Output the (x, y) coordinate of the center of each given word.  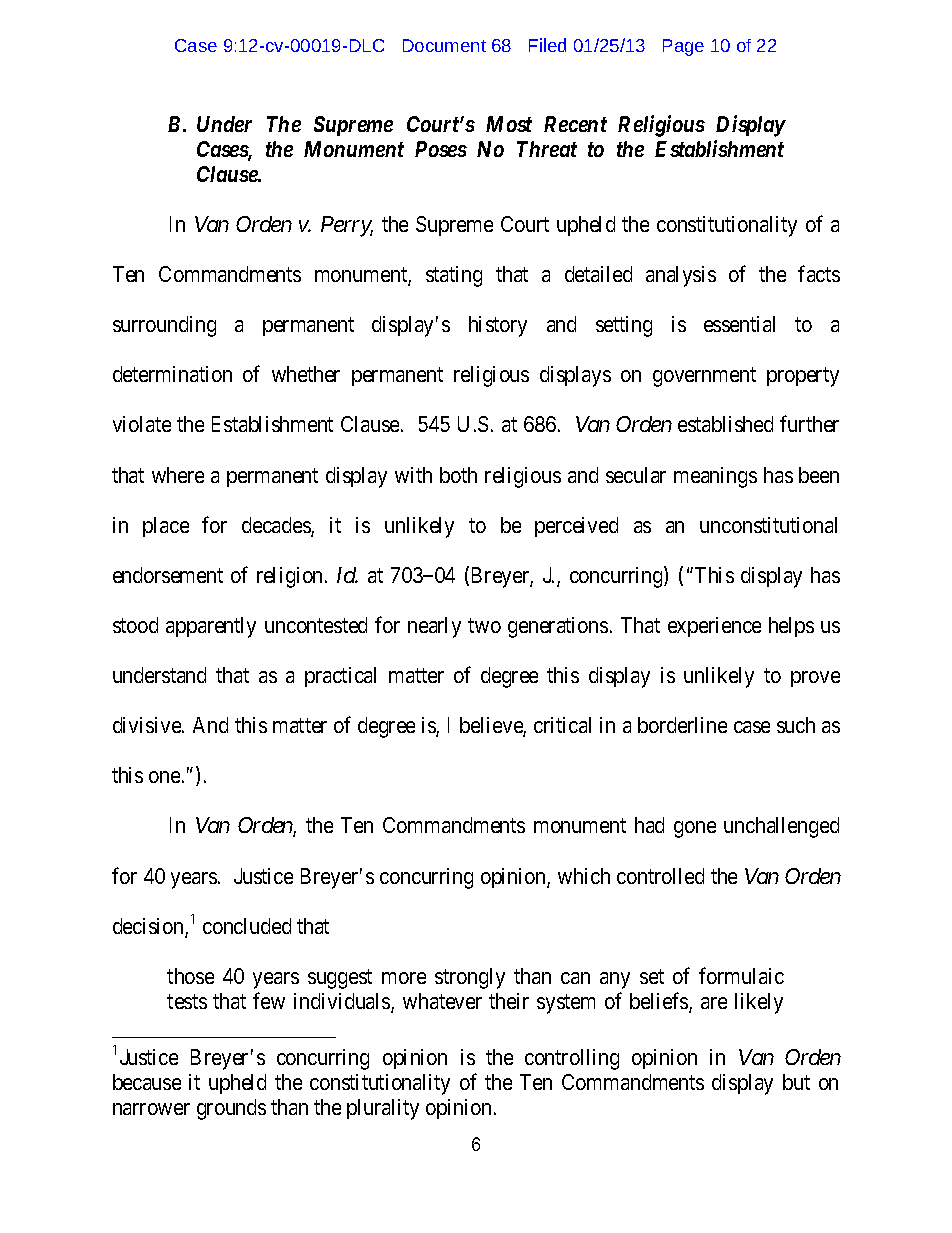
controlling (572, 1059)
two (484, 625)
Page (683, 47)
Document (444, 45)
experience (714, 627)
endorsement (168, 575)
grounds (231, 1109)
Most (509, 124)
